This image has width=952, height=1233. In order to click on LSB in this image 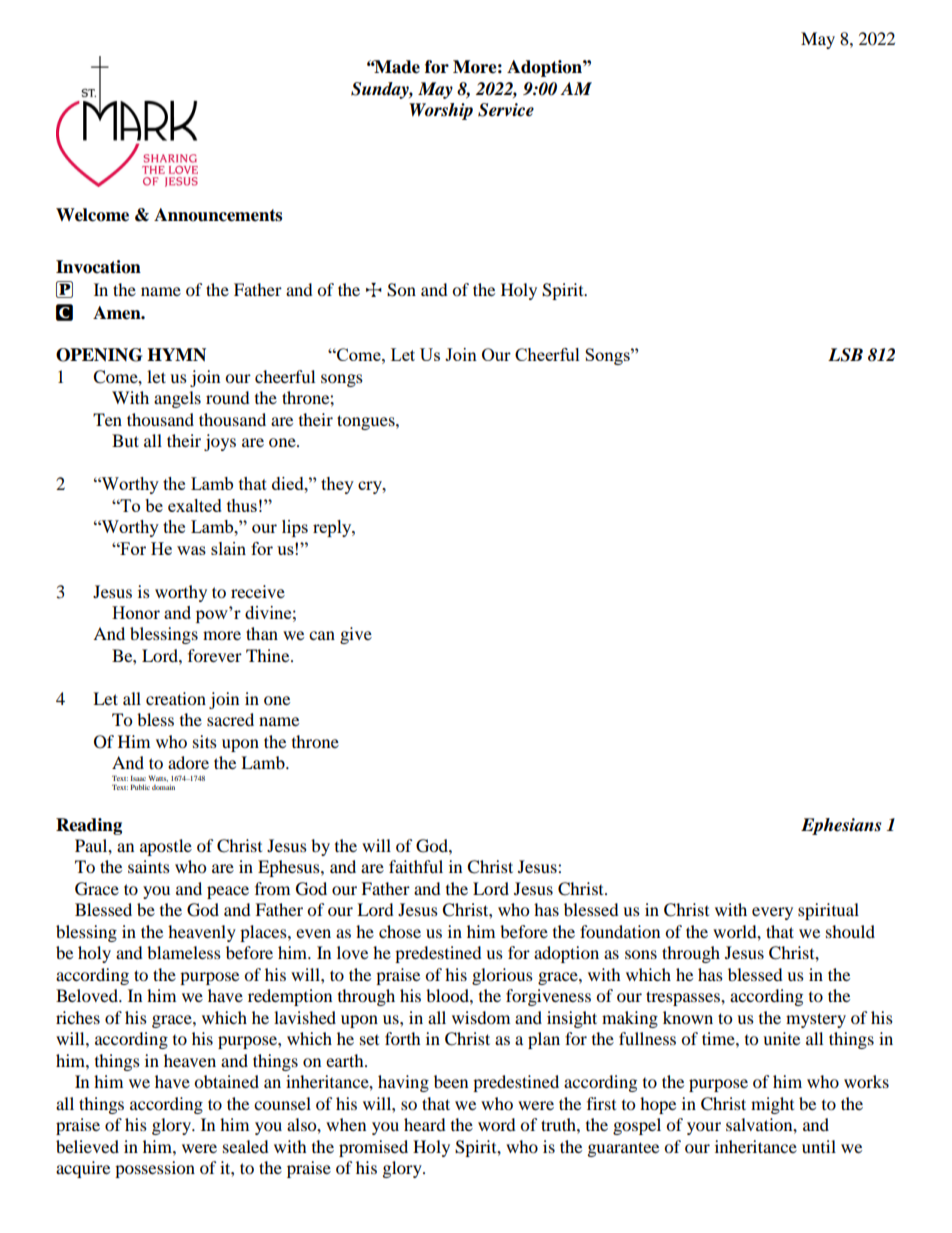, I will do `click(845, 355)`.
